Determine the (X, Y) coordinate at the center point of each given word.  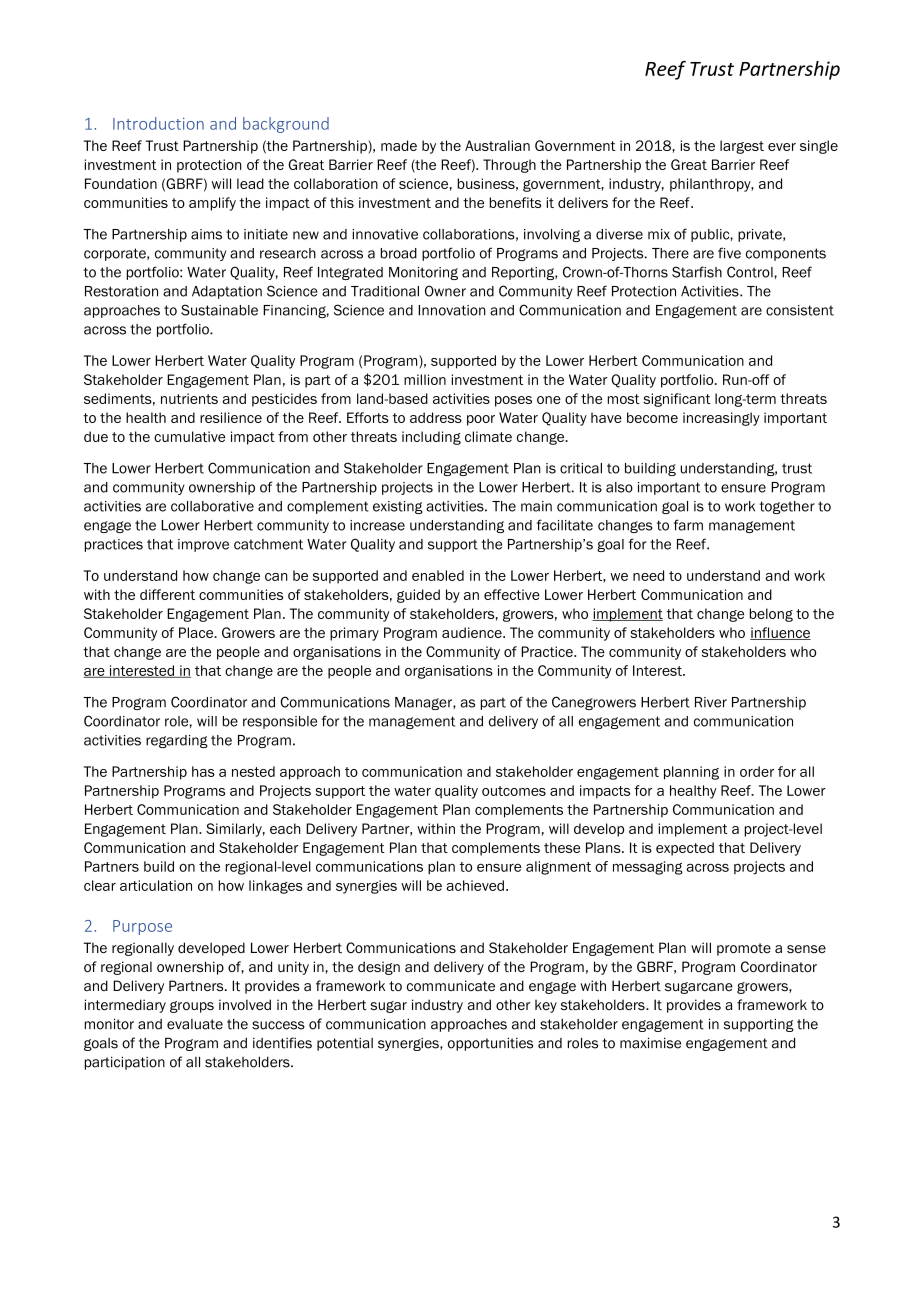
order (757, 771)
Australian (497, 145)
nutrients (189, 398)
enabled (438, 575)
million (425, 379)
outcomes (514, 791)
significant (677, 400)
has (203, 771)
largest (742, 147)
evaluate (195, 1024)
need (648, 575)
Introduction (158, 123)
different (167, 594)
